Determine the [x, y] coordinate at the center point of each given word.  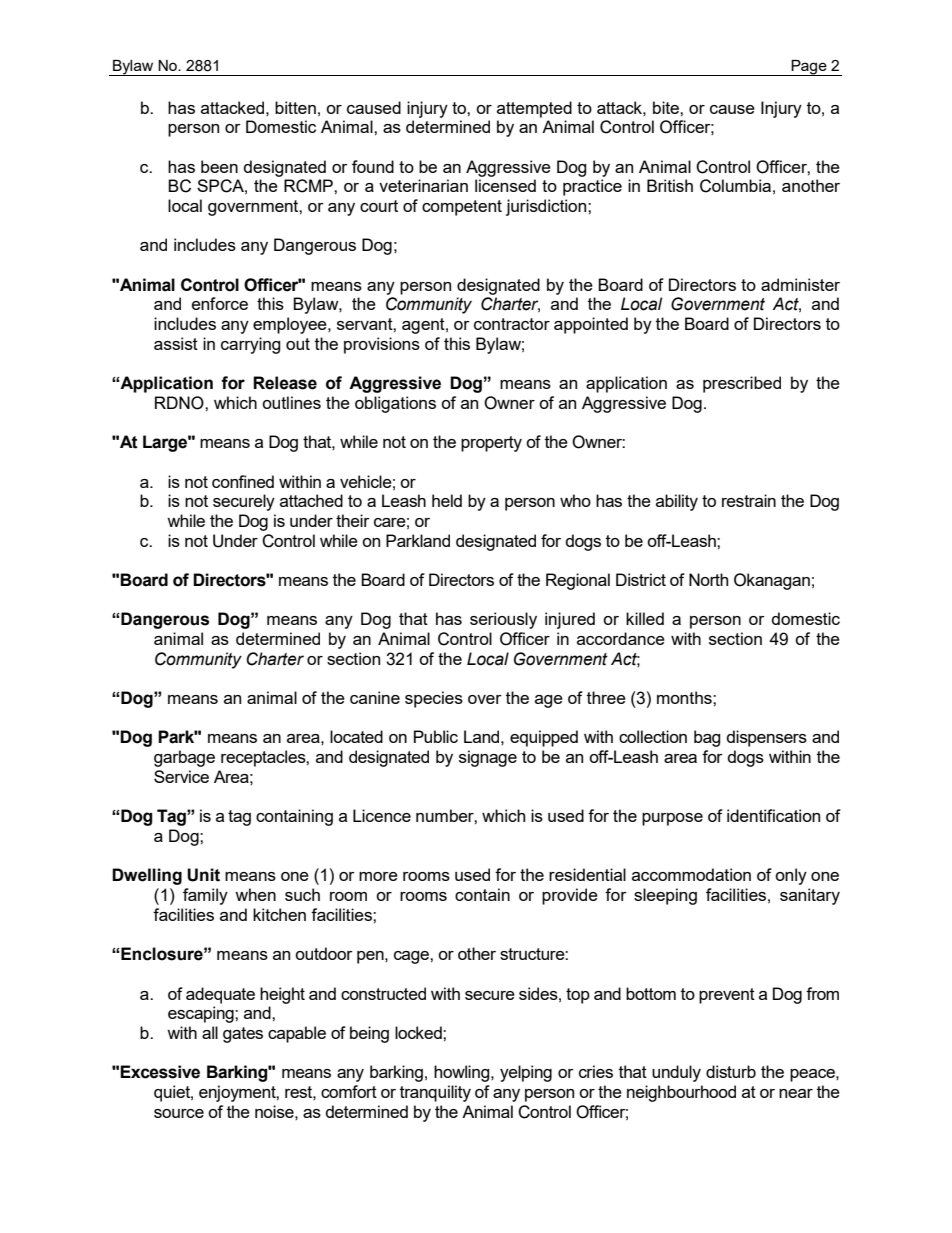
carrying [251, 345]
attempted [534, 109]
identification [773, 815]
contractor [512, 324]
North [708, 579]
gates [243, 1035]
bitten [295, 107]
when [255, 894]
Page [809, 68]
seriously [503, 620]
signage [488, 758]
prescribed [742, 384]
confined [243, 481]
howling [463, 1073]
